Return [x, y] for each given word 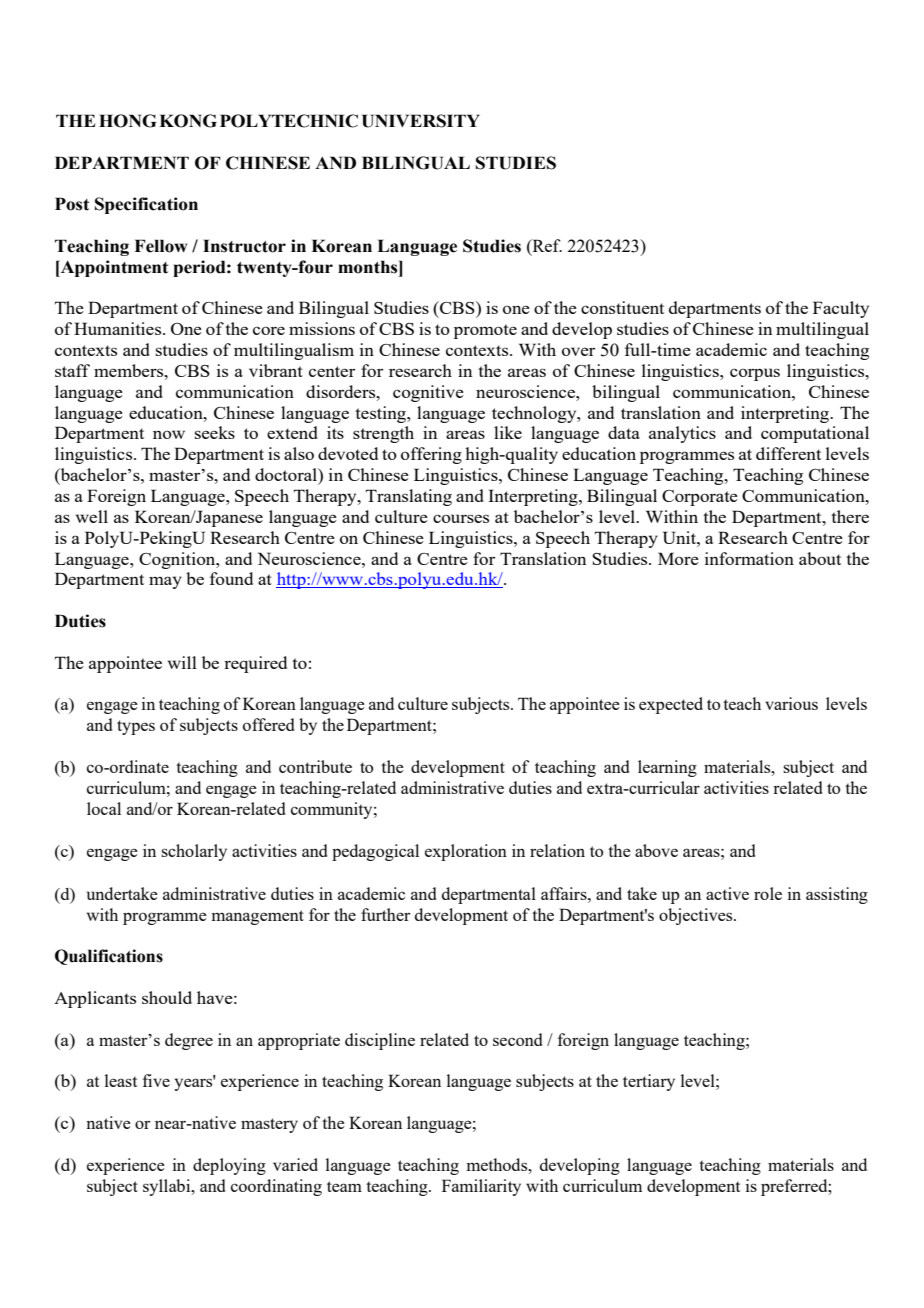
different [788, 453]
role [768, 893]
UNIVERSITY [421, 121]
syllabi [168, 1187]
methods [498, 1164]
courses [461, 518]
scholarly [194, 852]
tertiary [649, 1082]
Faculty [841, 309]
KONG [188, 121]
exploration [466, 852]
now [169, 434]
